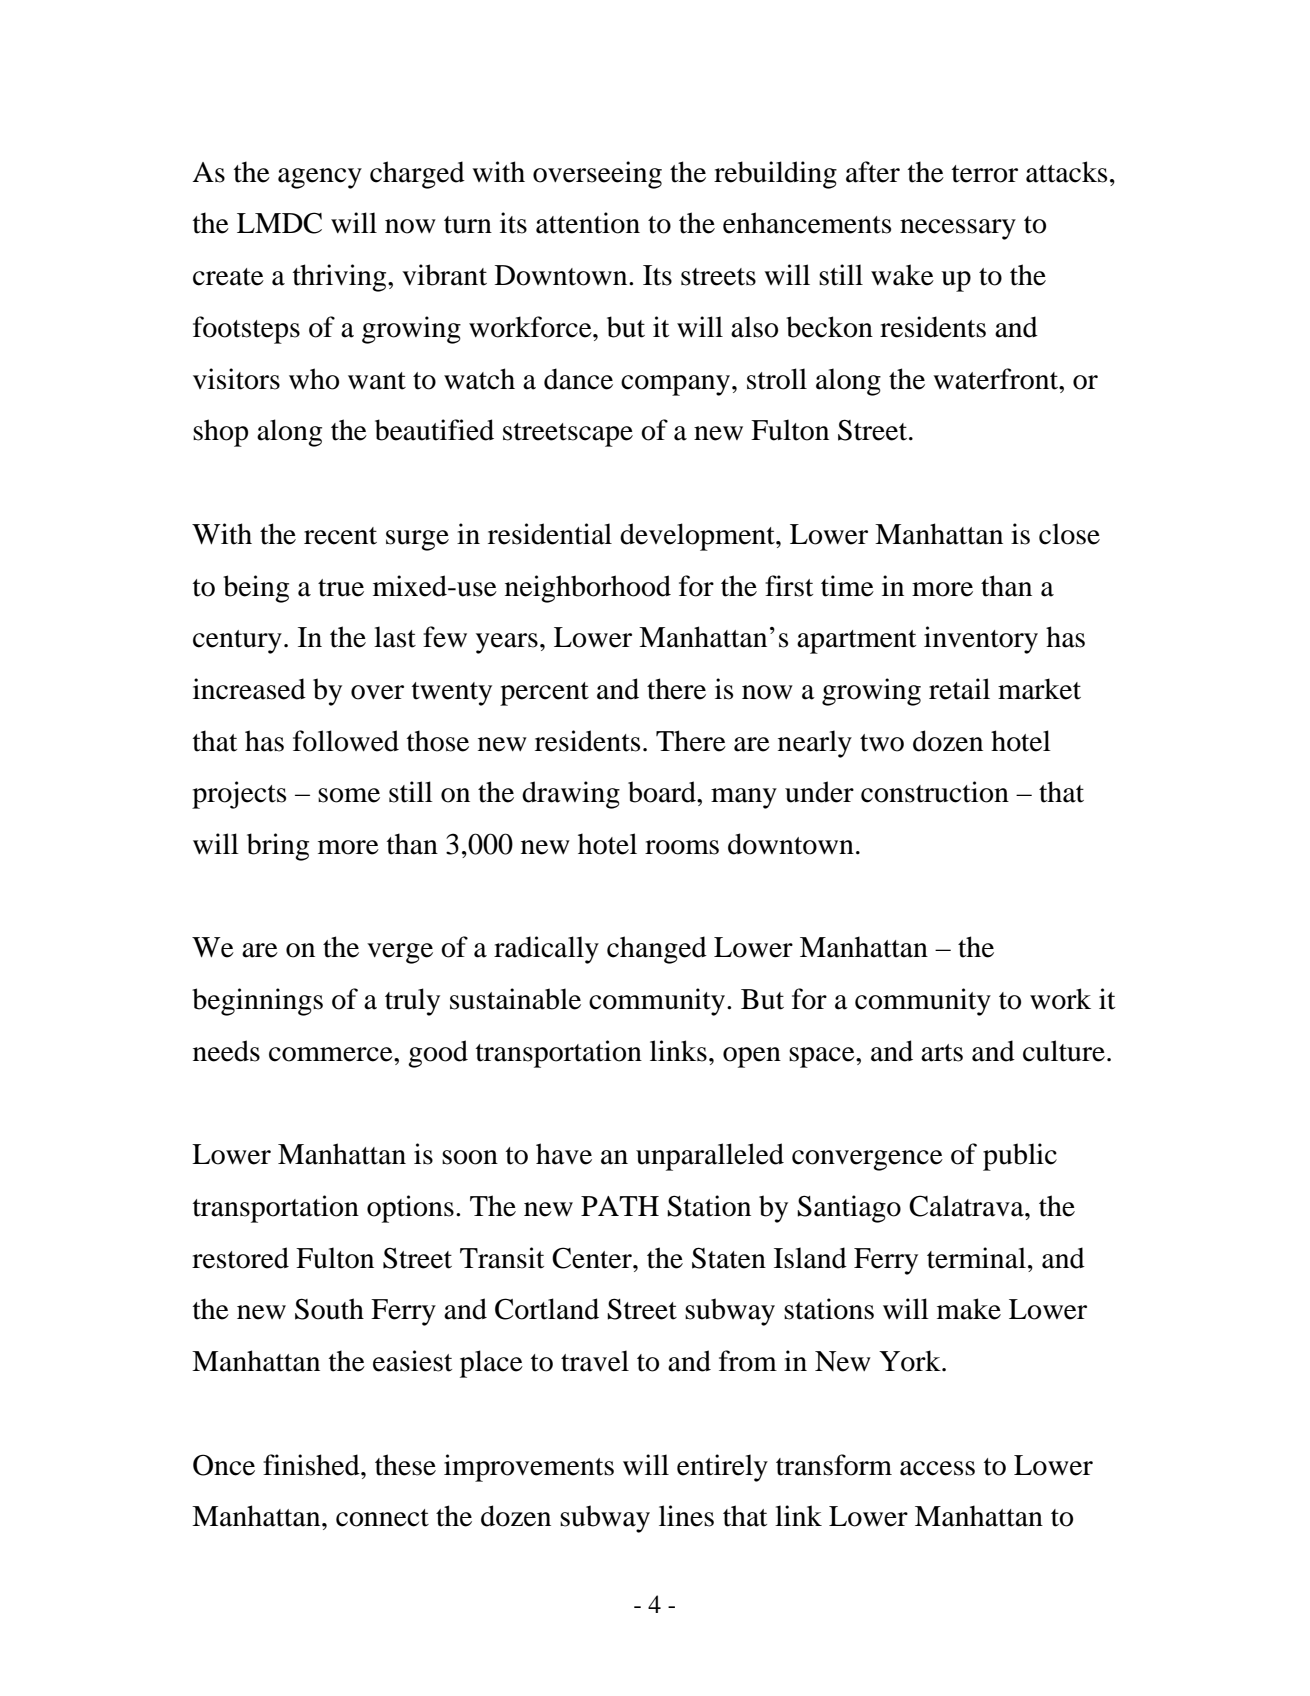 The image size is (1310, 1696). Describe the element at coordinates (340, 536) in the document. I see `recent` at that location.
